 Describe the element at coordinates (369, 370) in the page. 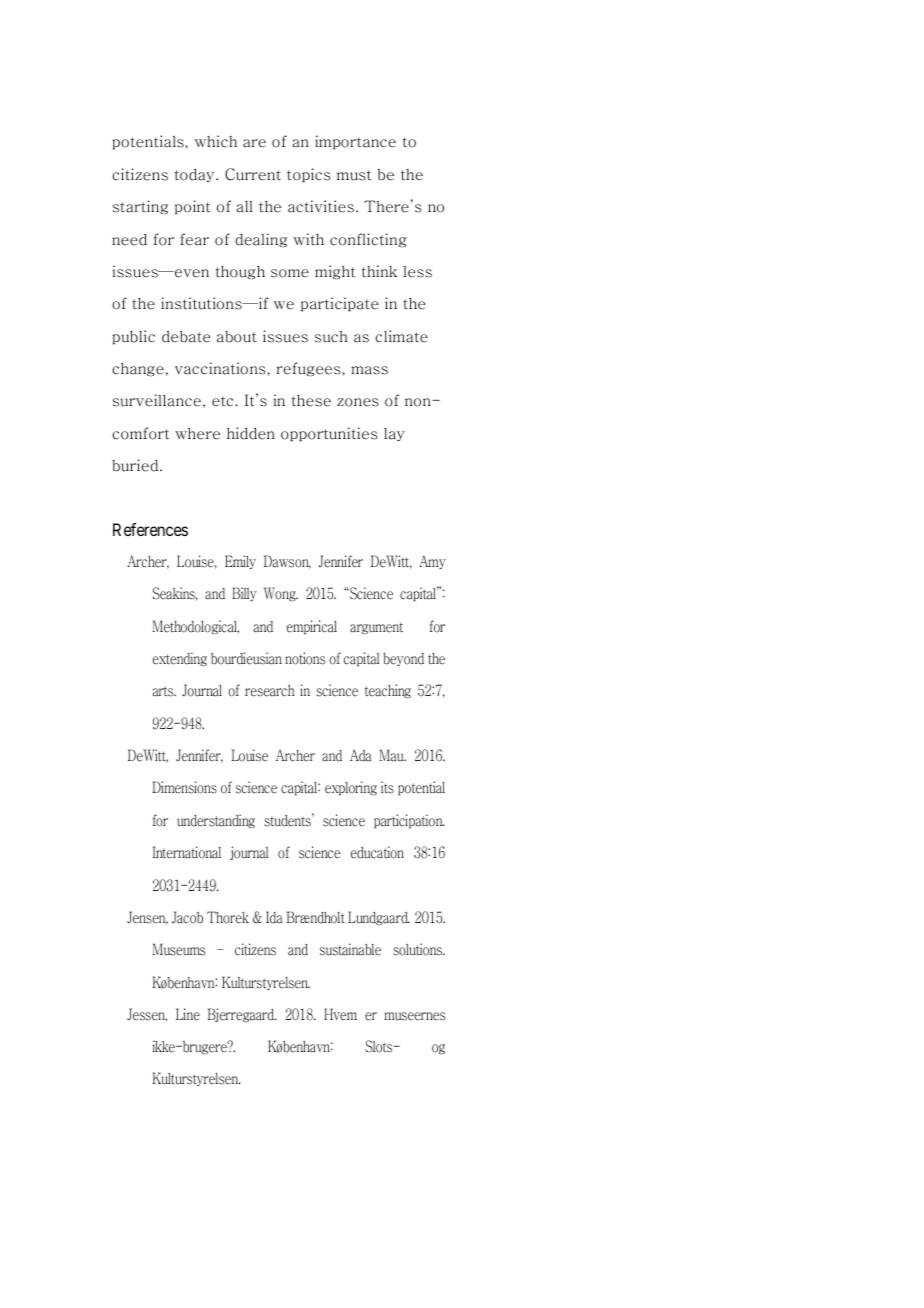

I see `mass` at that location.
